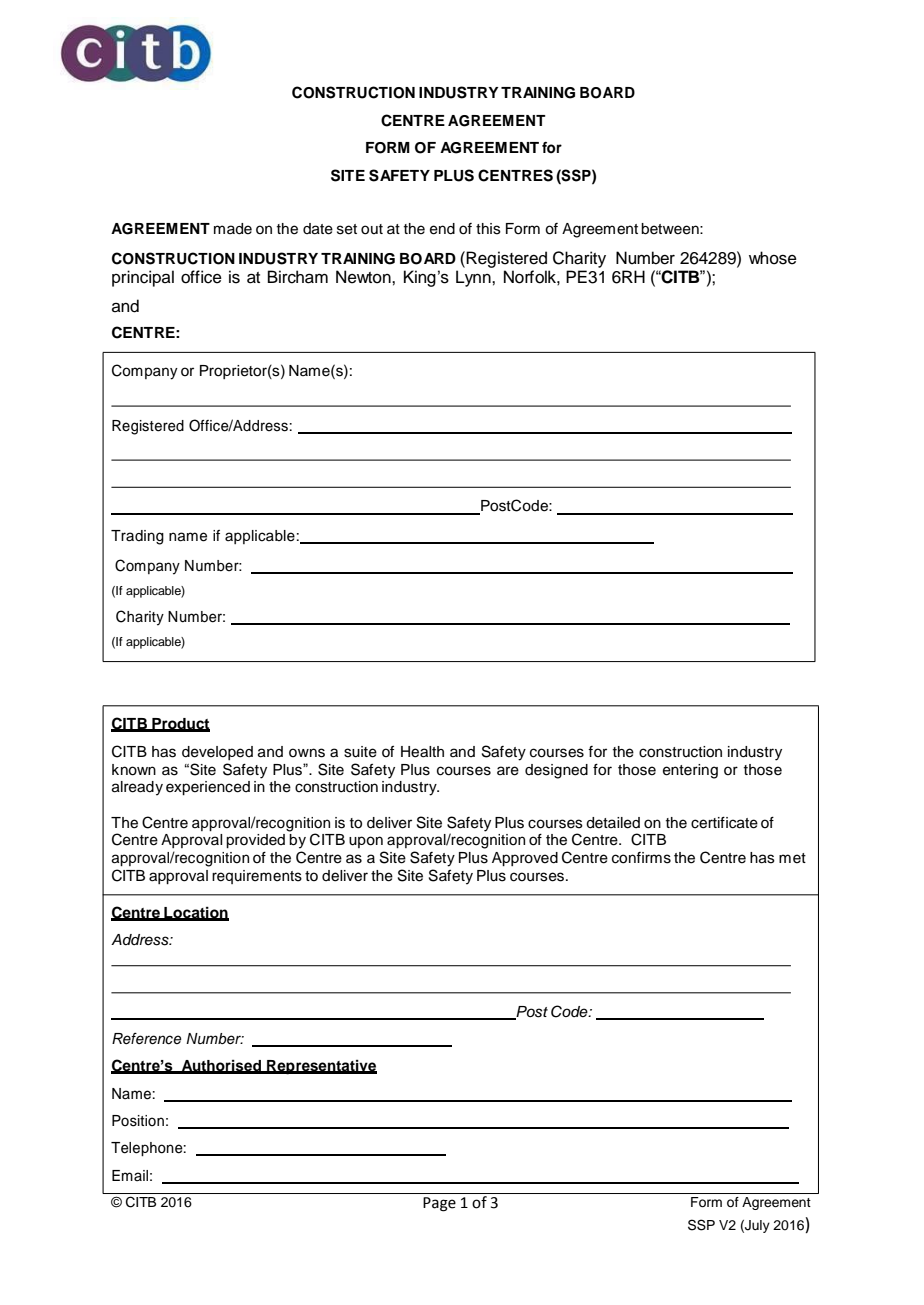 Image resolution: width=924 pixels, height=1305 pixels. I want to click on Location, so click(195, 913).
